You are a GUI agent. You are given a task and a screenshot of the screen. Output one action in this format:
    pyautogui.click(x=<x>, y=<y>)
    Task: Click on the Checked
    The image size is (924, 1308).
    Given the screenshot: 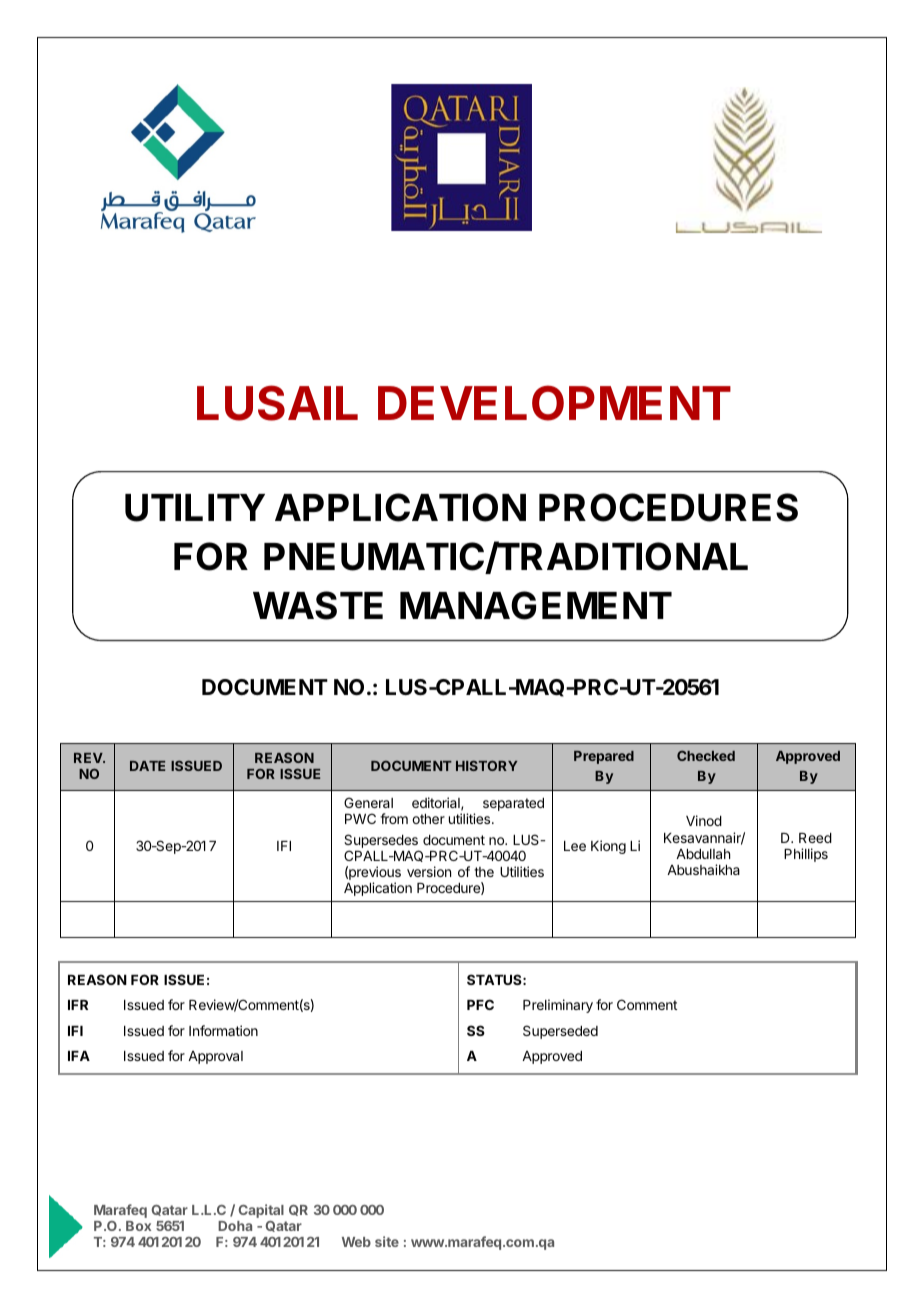 What is the action you would take?
    pyautogui.click(x=706, y=755)
